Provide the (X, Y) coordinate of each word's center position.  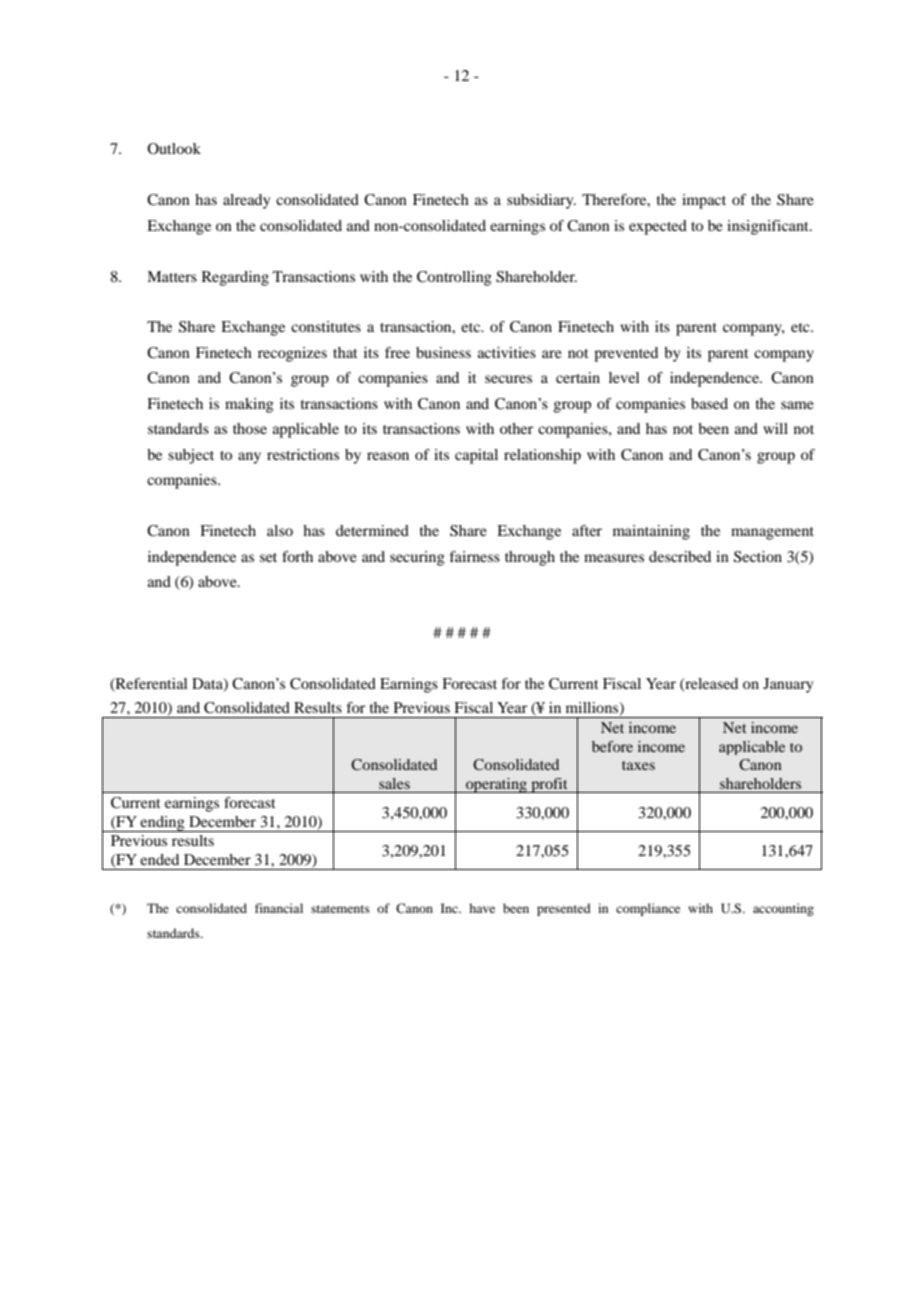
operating (496, 785)
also (280, 530)
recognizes (292, 354)
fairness (475, 556)
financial (279, 908)
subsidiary (541, 201)
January (788, 685)
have (482, 908)
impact (704, 201)
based (709, 403)
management (772, 533)
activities (507, 352)
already (246, 201)
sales (394, 783)
